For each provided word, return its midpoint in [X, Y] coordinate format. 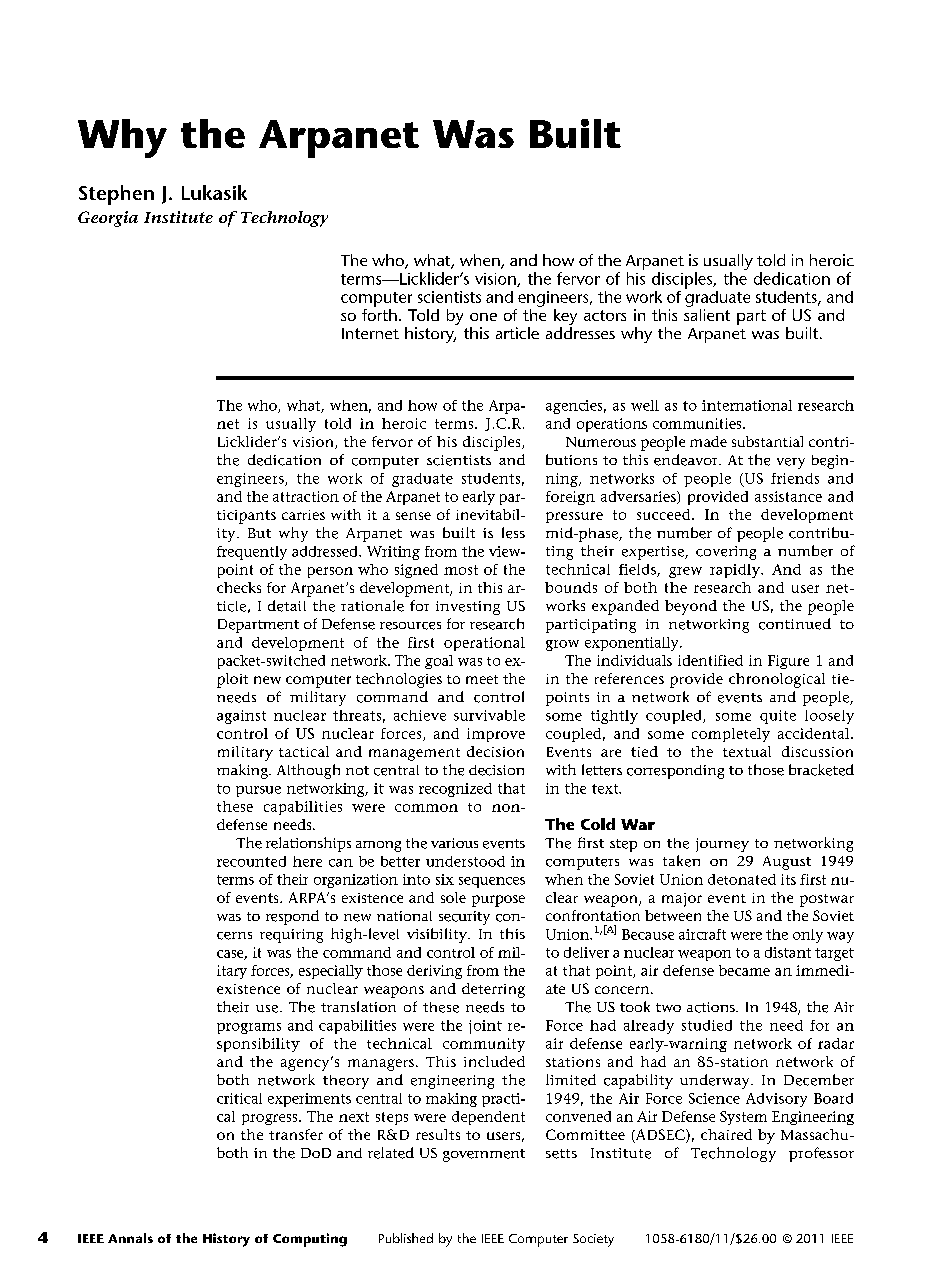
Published [406, 1238]
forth [379, 313]
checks [239, 587]
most [461, 570]
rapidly [736, 571]
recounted [251, 861]
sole [453, 897]
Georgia [108, 219]
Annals [130, 1238]
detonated [742, 879]
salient [707, 313]
